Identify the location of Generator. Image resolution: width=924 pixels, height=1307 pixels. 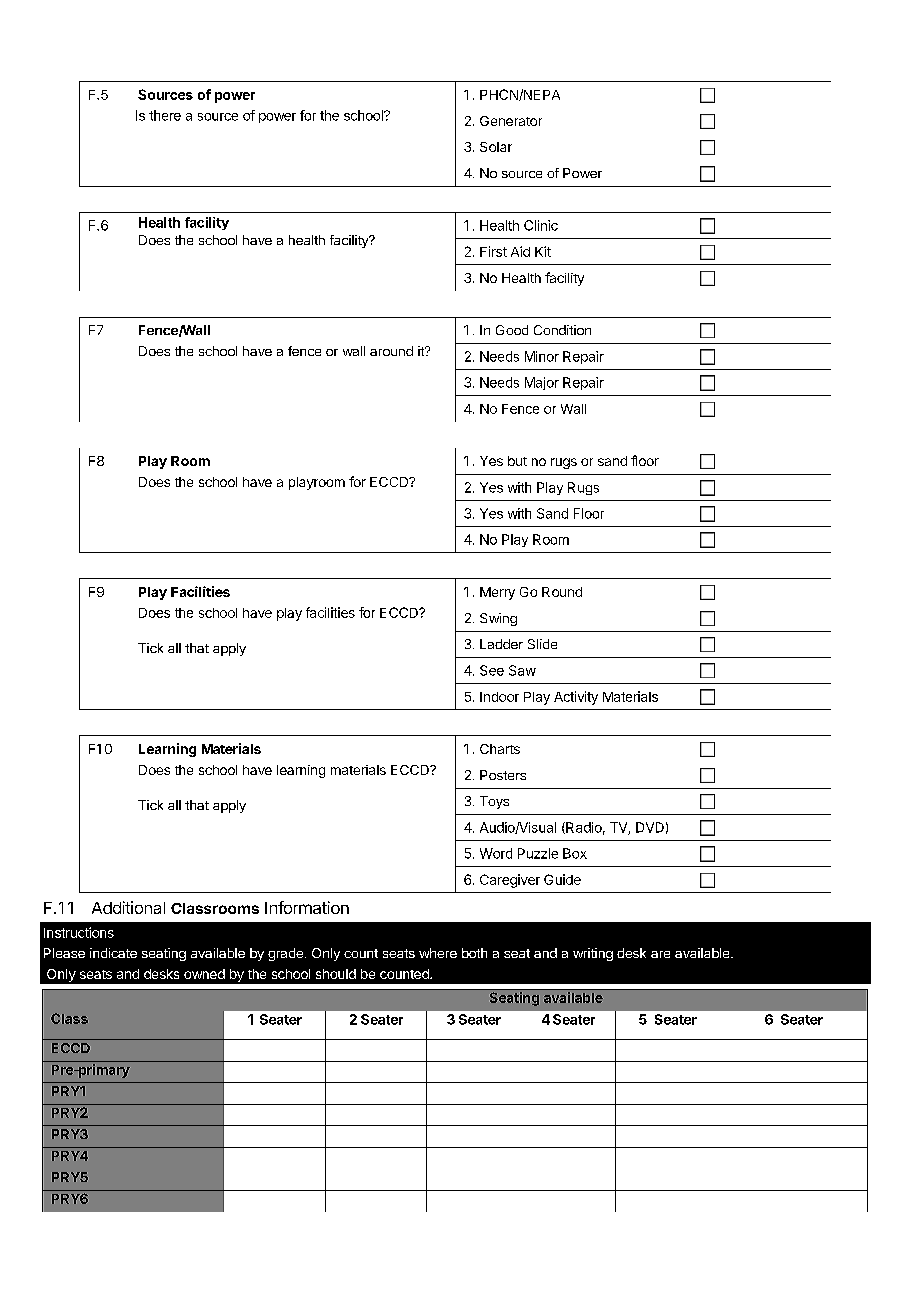
(511, 121).
